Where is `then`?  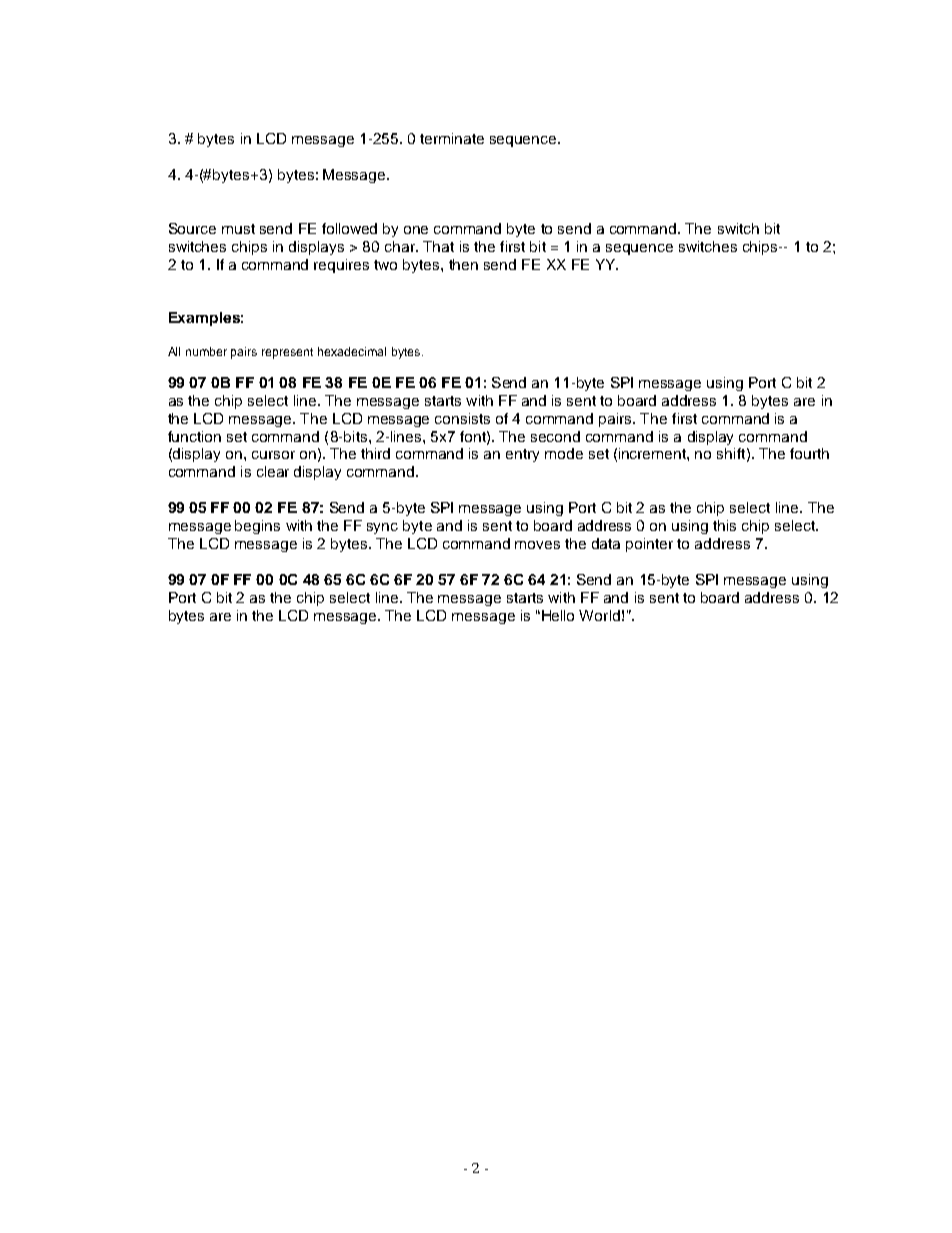
then is located at coordinates (463, 264).
